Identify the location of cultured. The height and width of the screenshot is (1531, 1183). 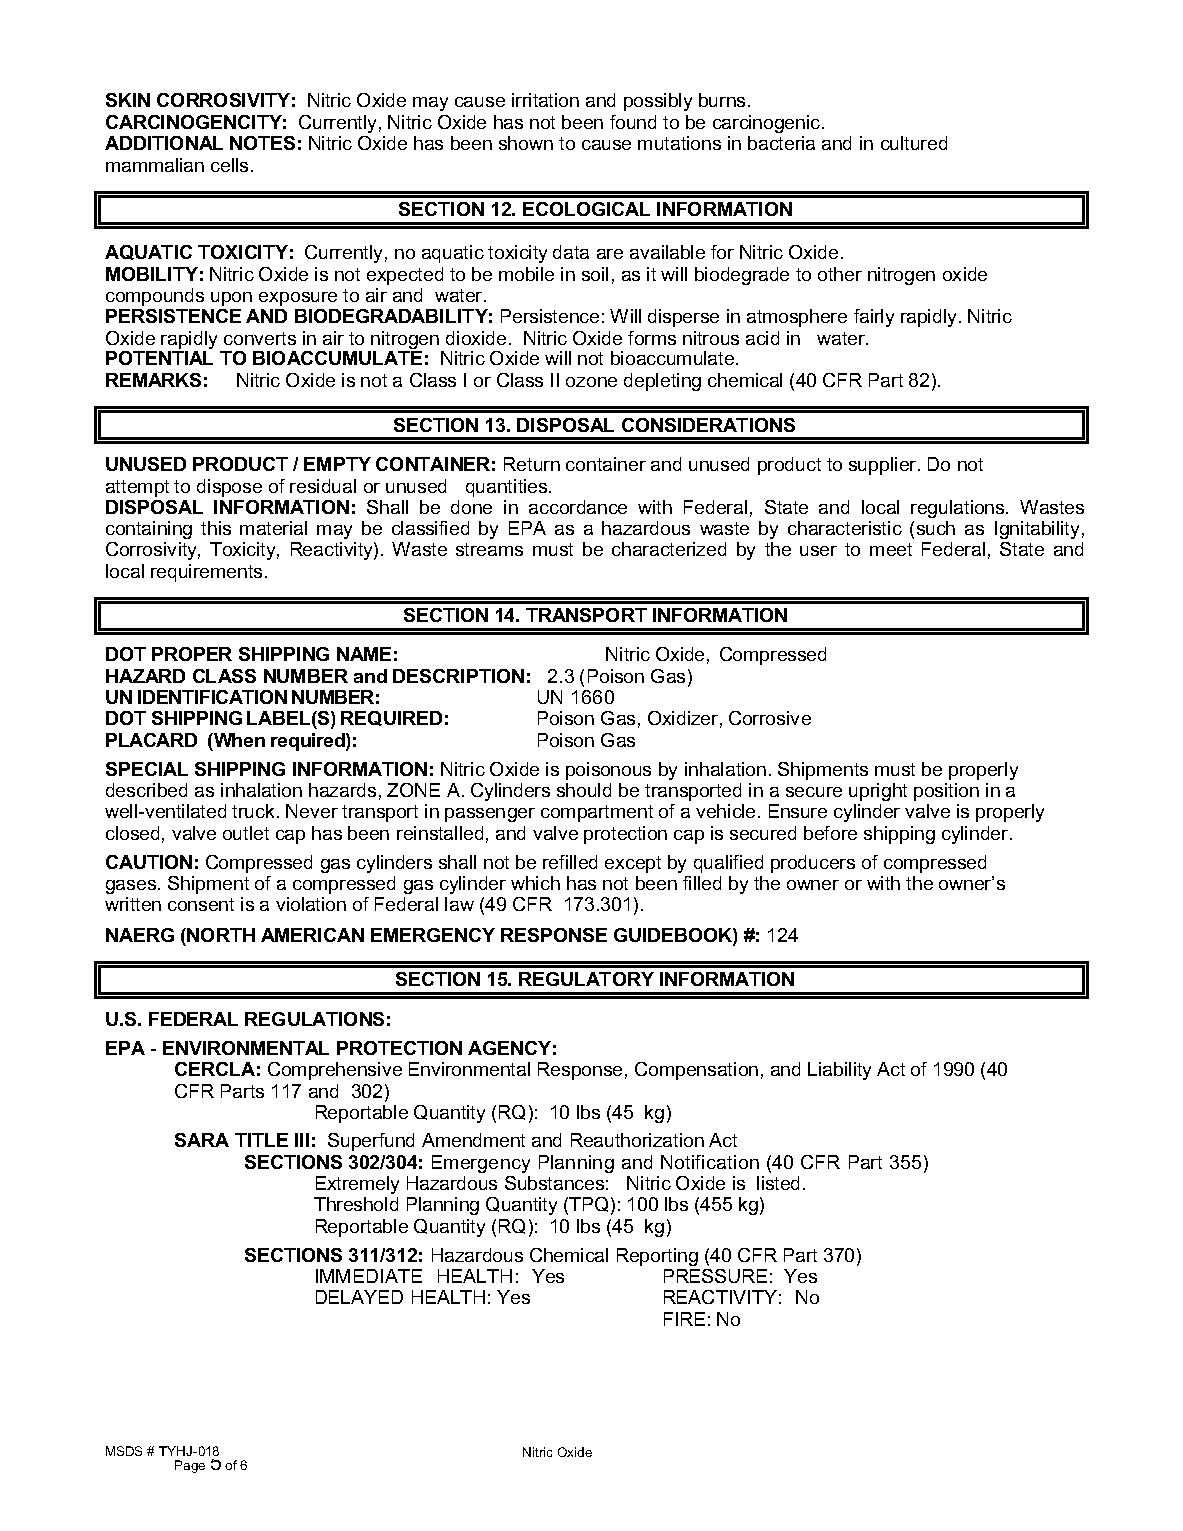
(914, 143).
